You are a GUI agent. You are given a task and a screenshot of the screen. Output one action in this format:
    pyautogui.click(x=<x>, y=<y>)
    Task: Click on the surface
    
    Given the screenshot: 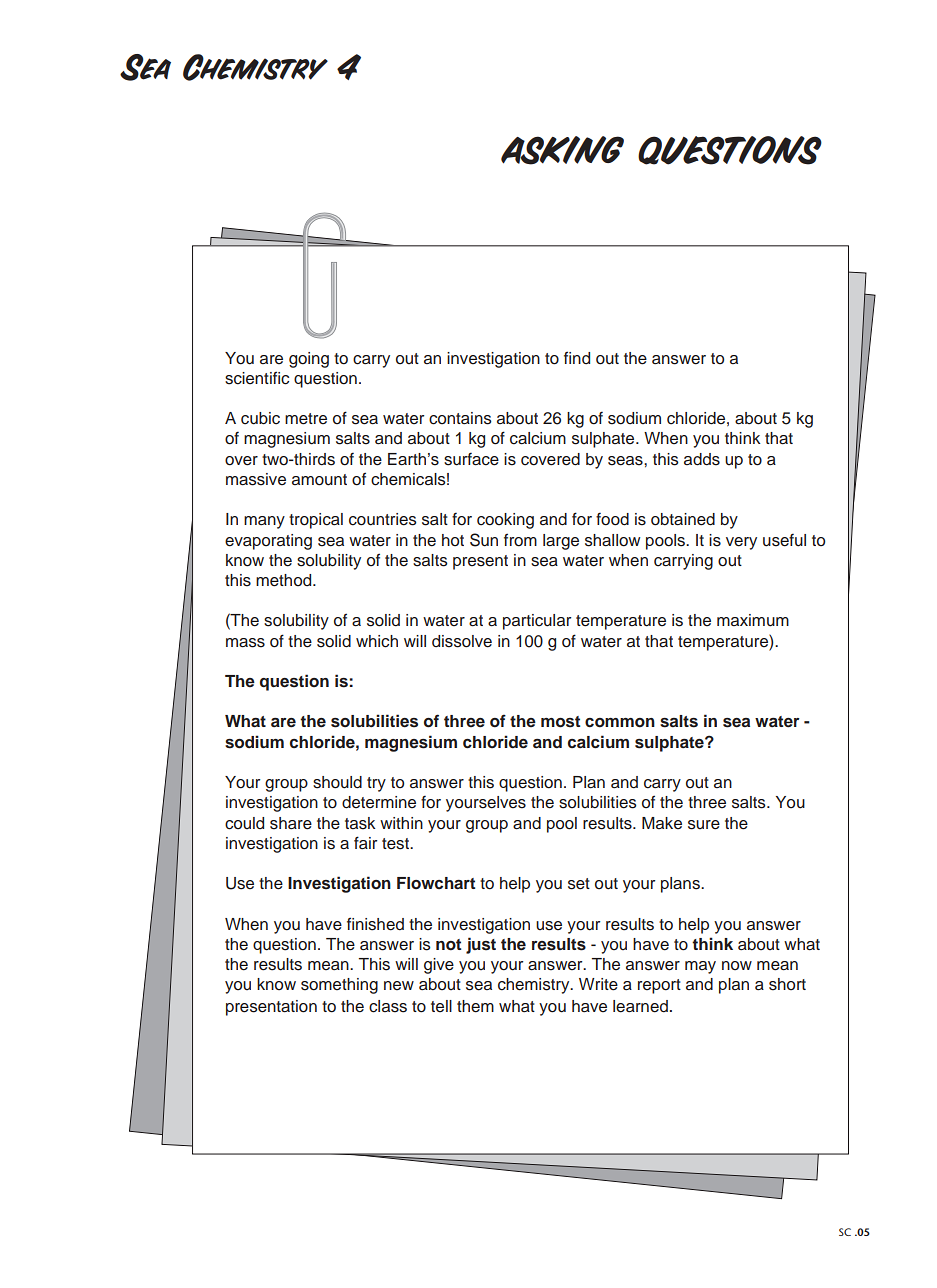 What is the action you would take?
    pyautogui.click(x=471, y=459)
